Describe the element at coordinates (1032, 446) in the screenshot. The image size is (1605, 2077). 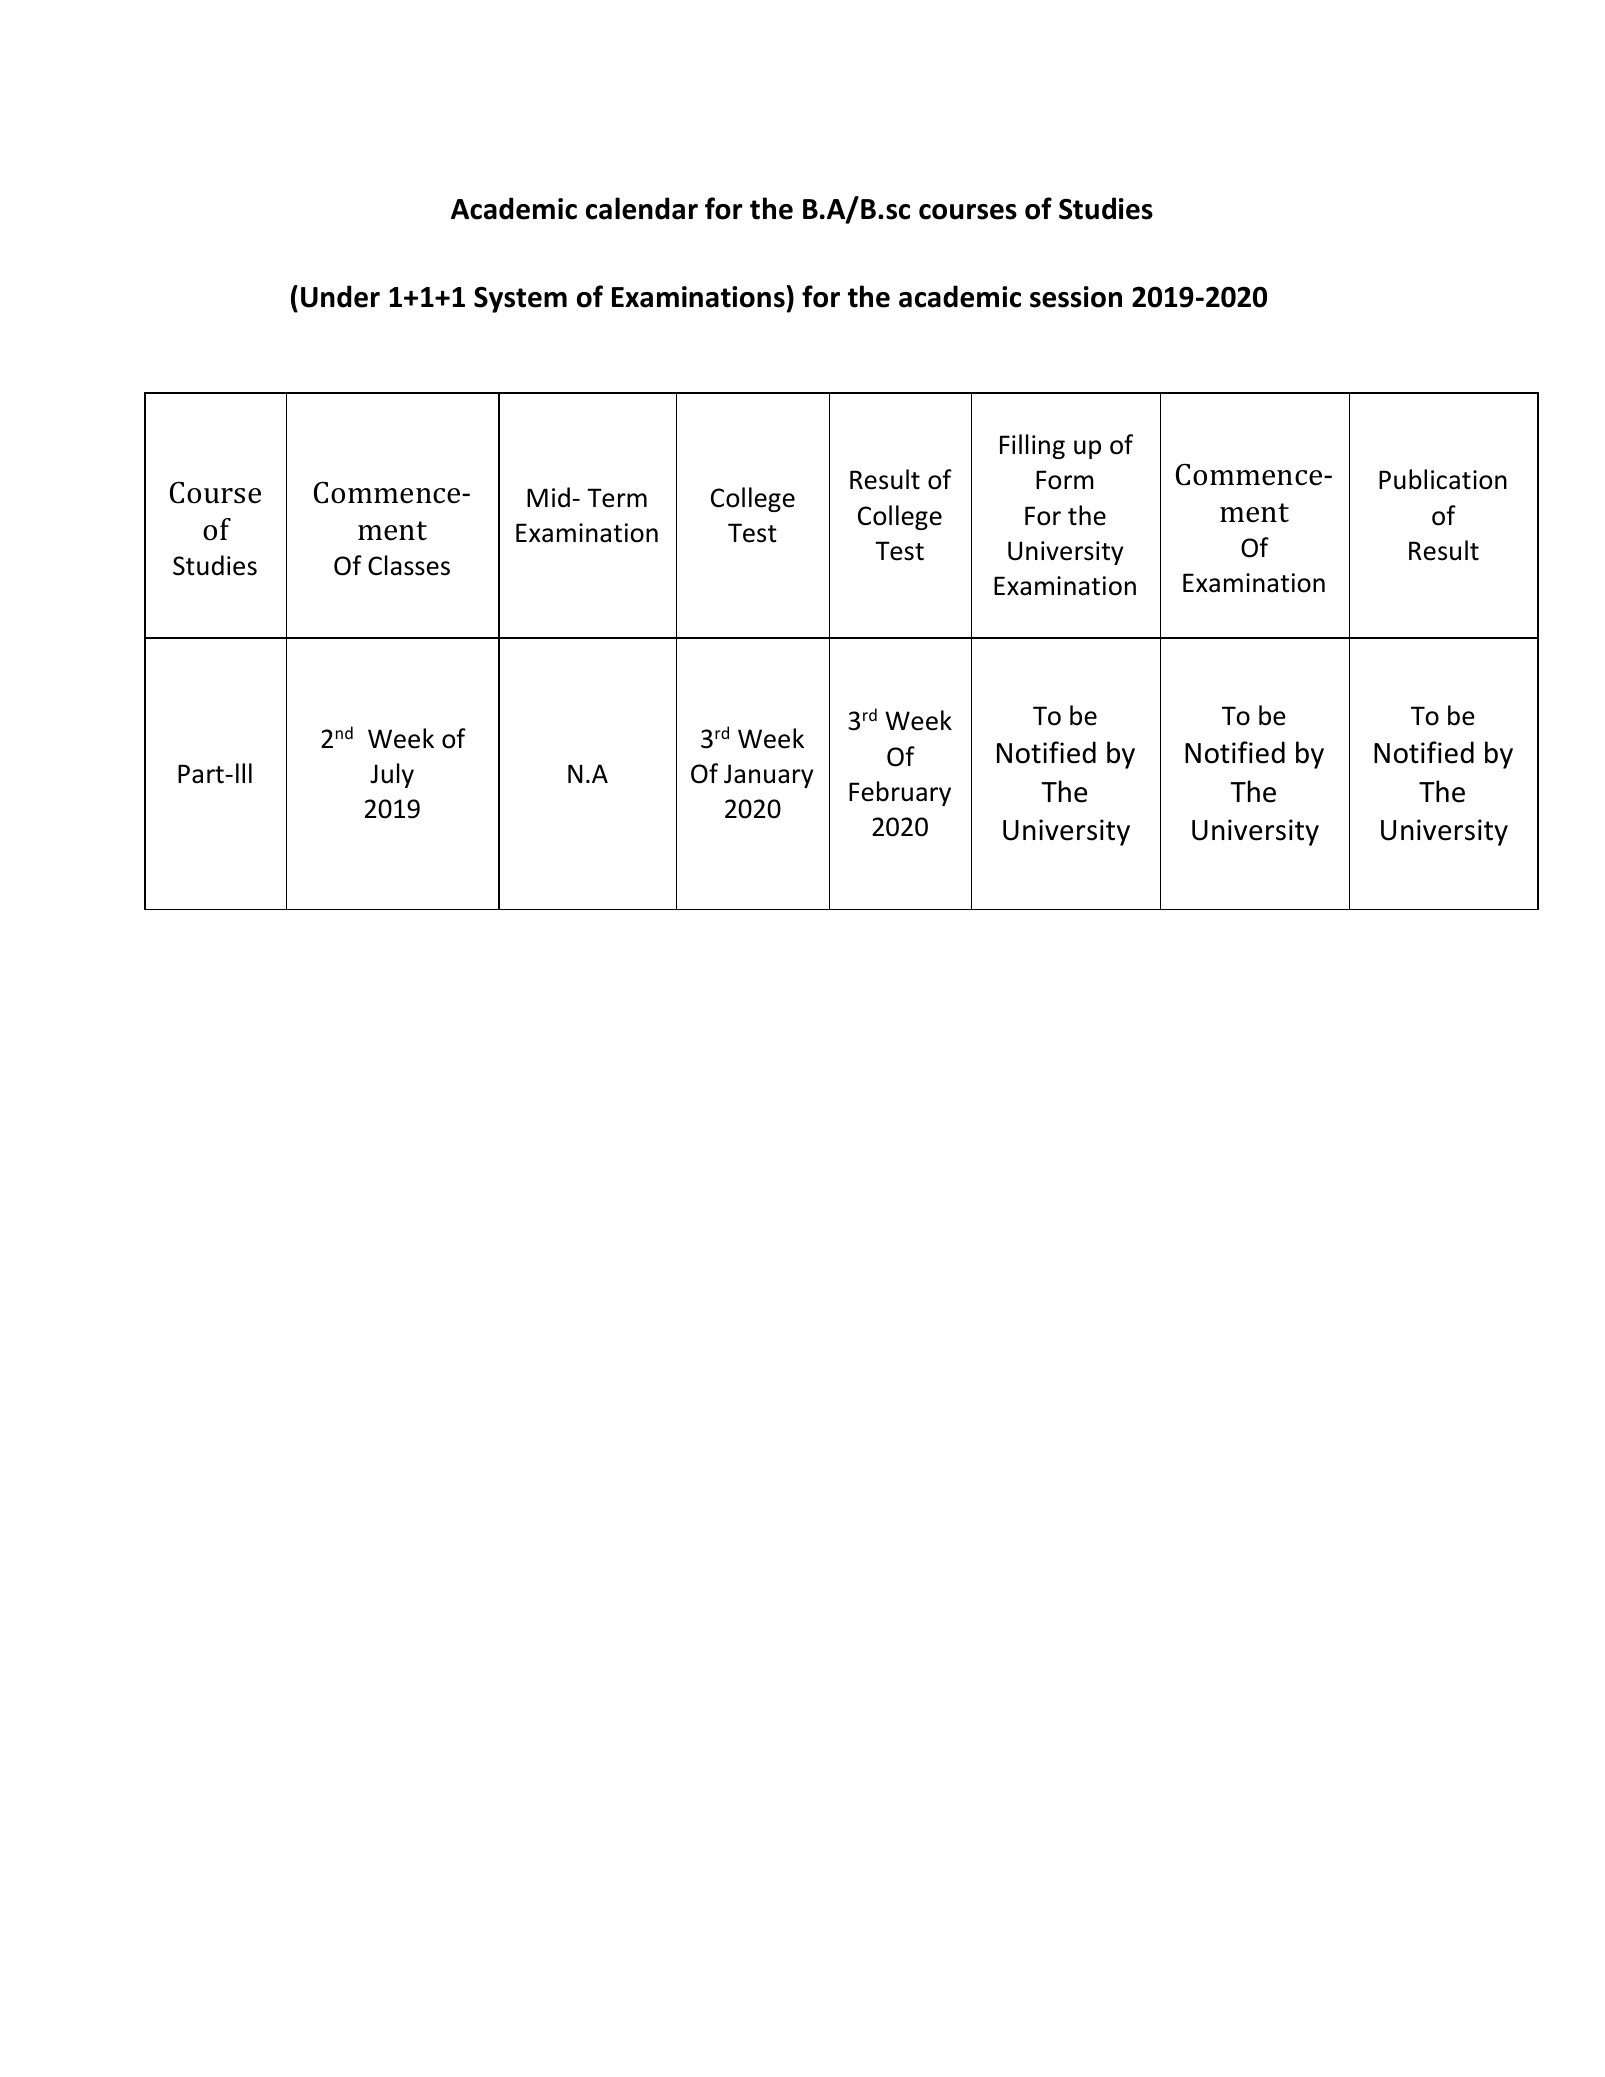
I see `Filling` at that location.
